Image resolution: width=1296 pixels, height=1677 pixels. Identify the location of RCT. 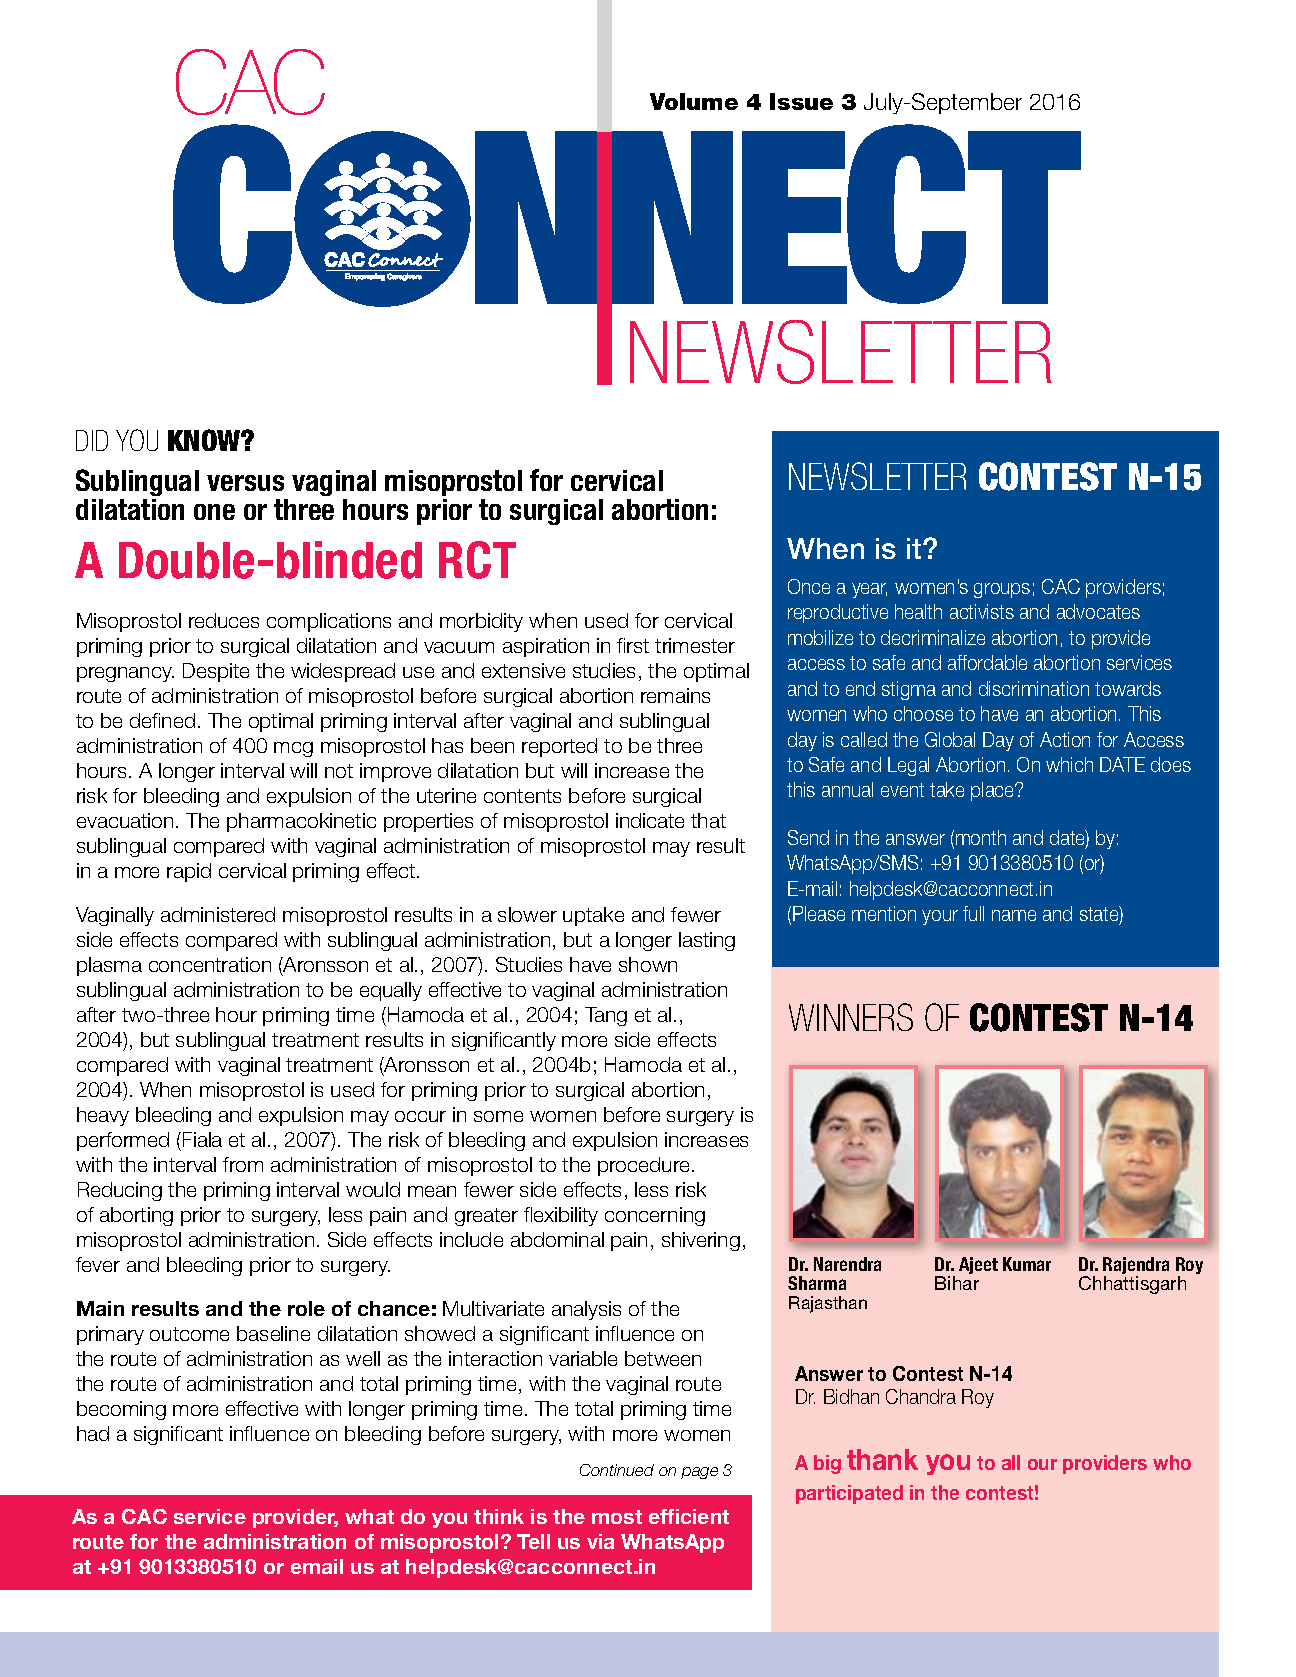
(477, 560).
